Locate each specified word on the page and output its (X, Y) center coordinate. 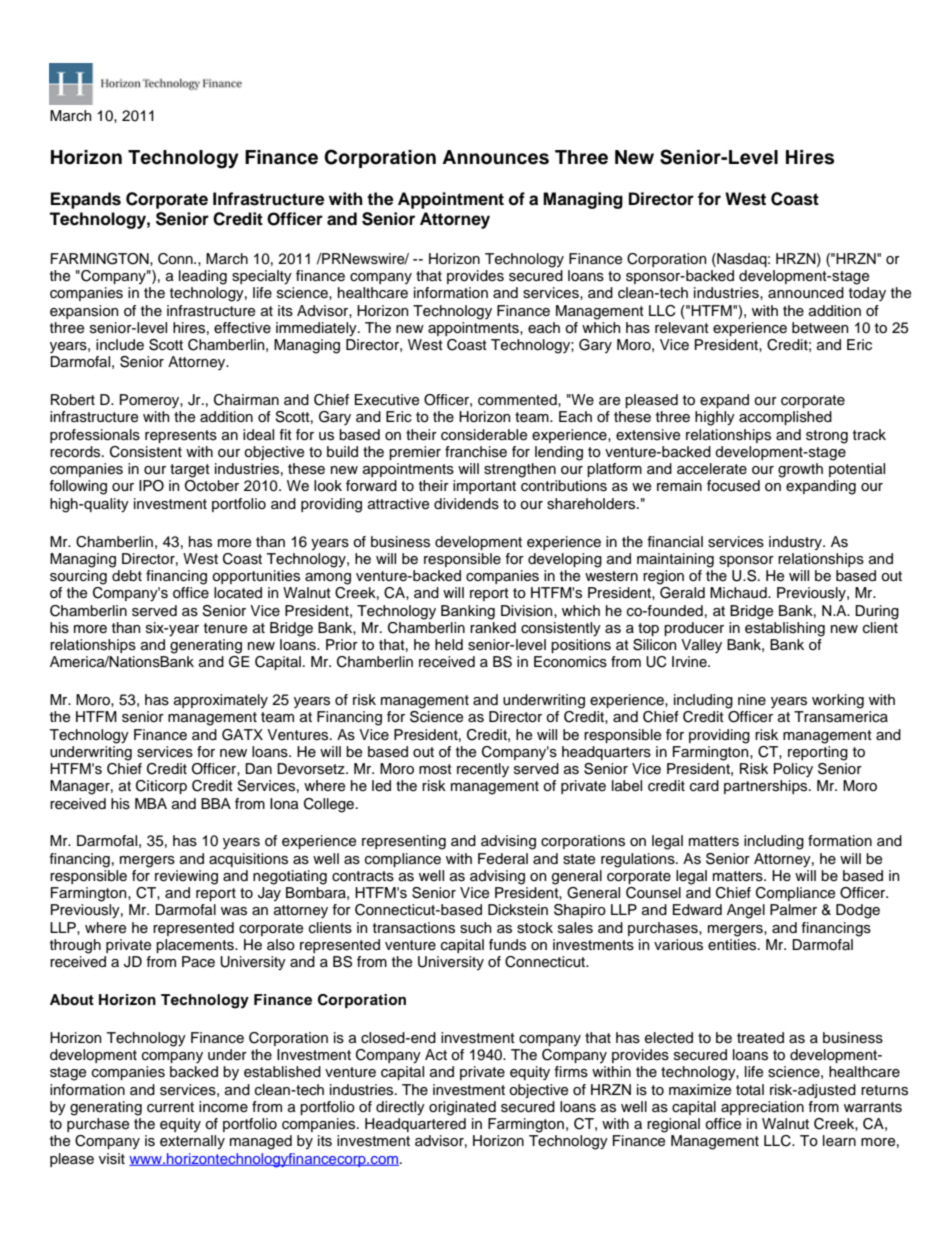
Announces (495, 157)
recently (483, 770)
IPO (151, 486)
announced (806, 293)
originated (462, 1108)
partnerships (767, 787)
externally (192, 1142)
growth (800, 470)
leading (203, 277)
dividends (466, 504)
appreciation (762, 1108)
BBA (216, 803)
